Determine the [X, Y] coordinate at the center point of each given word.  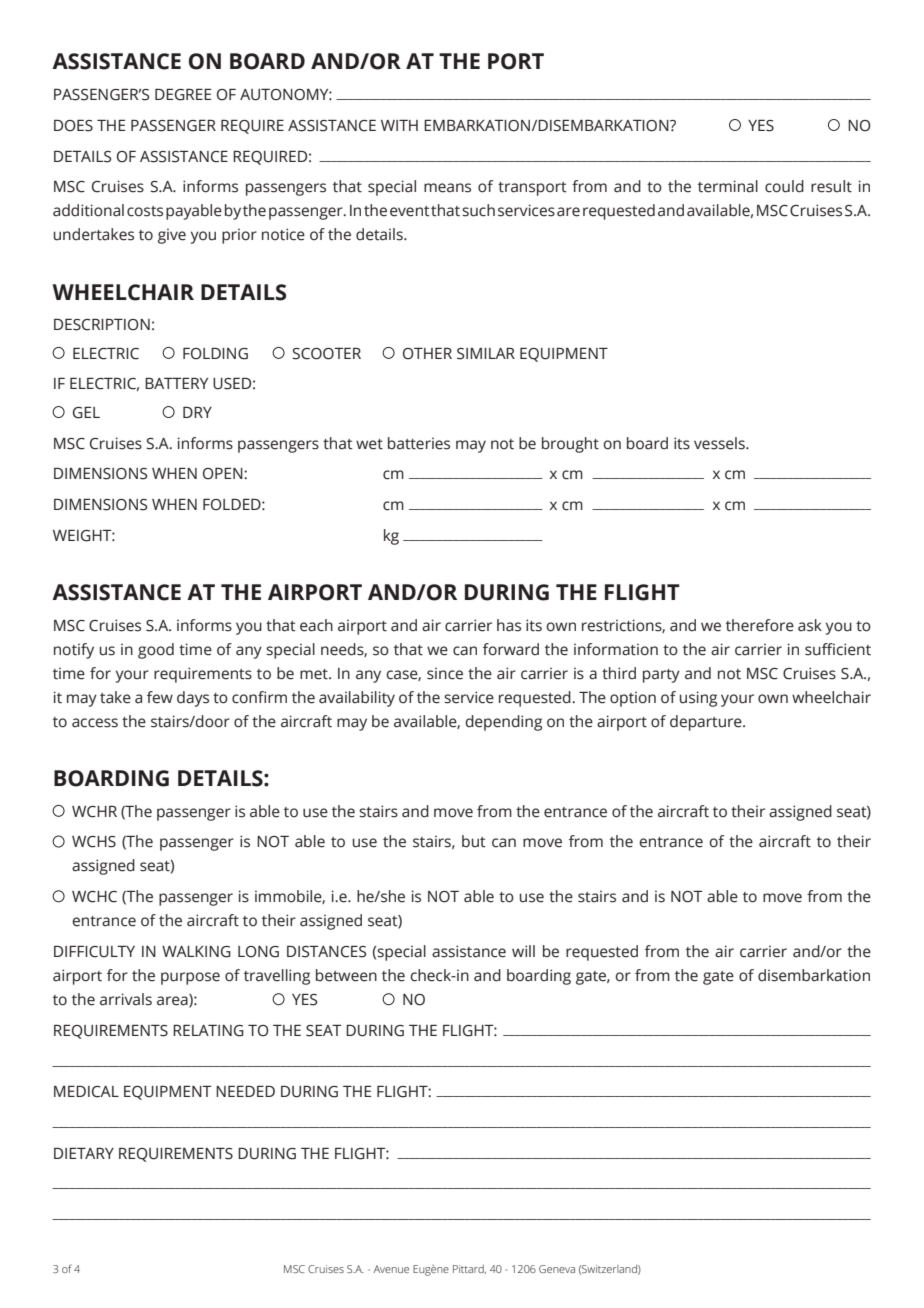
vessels [720, 443]
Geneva [557, 1269]
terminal [728, 186]
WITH [399, 125]
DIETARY [84, 1153]
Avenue [391, 1269]
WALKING [196, 952]
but [474, 841]
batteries [419, 443]
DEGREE [183, 95]
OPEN [224, 474]
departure [707, 723]
